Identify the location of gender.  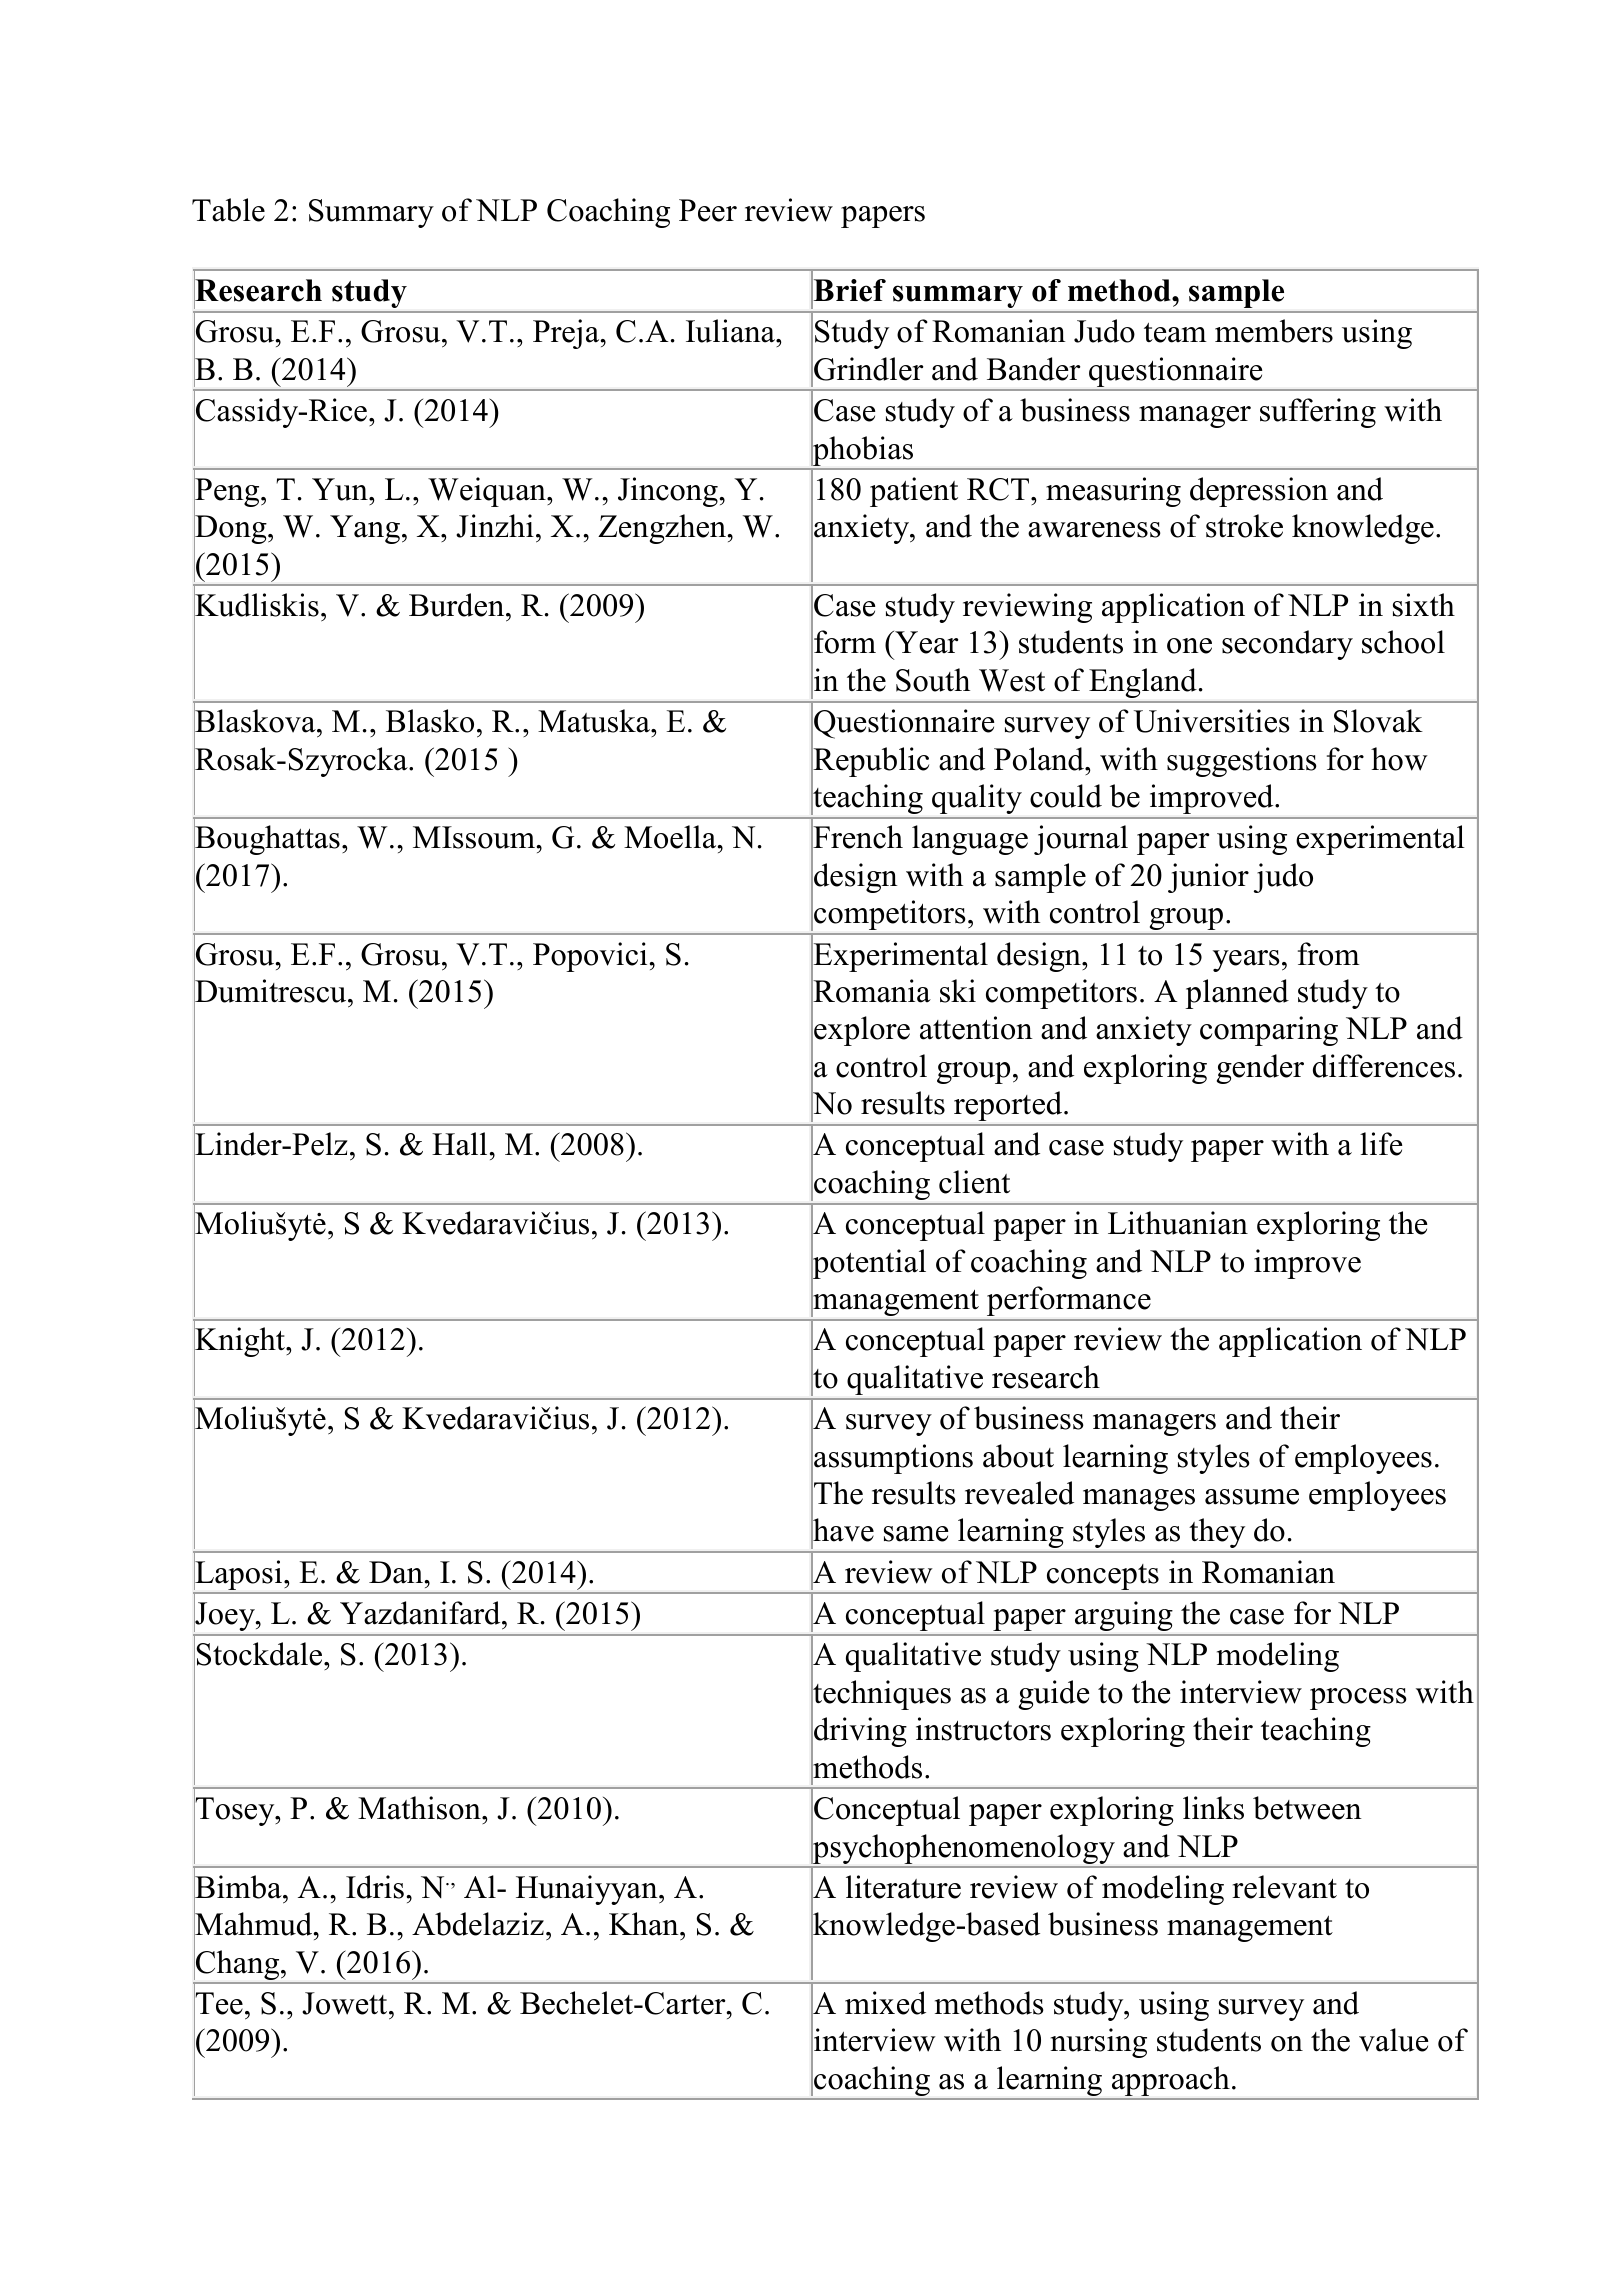
(1260, 1069).
